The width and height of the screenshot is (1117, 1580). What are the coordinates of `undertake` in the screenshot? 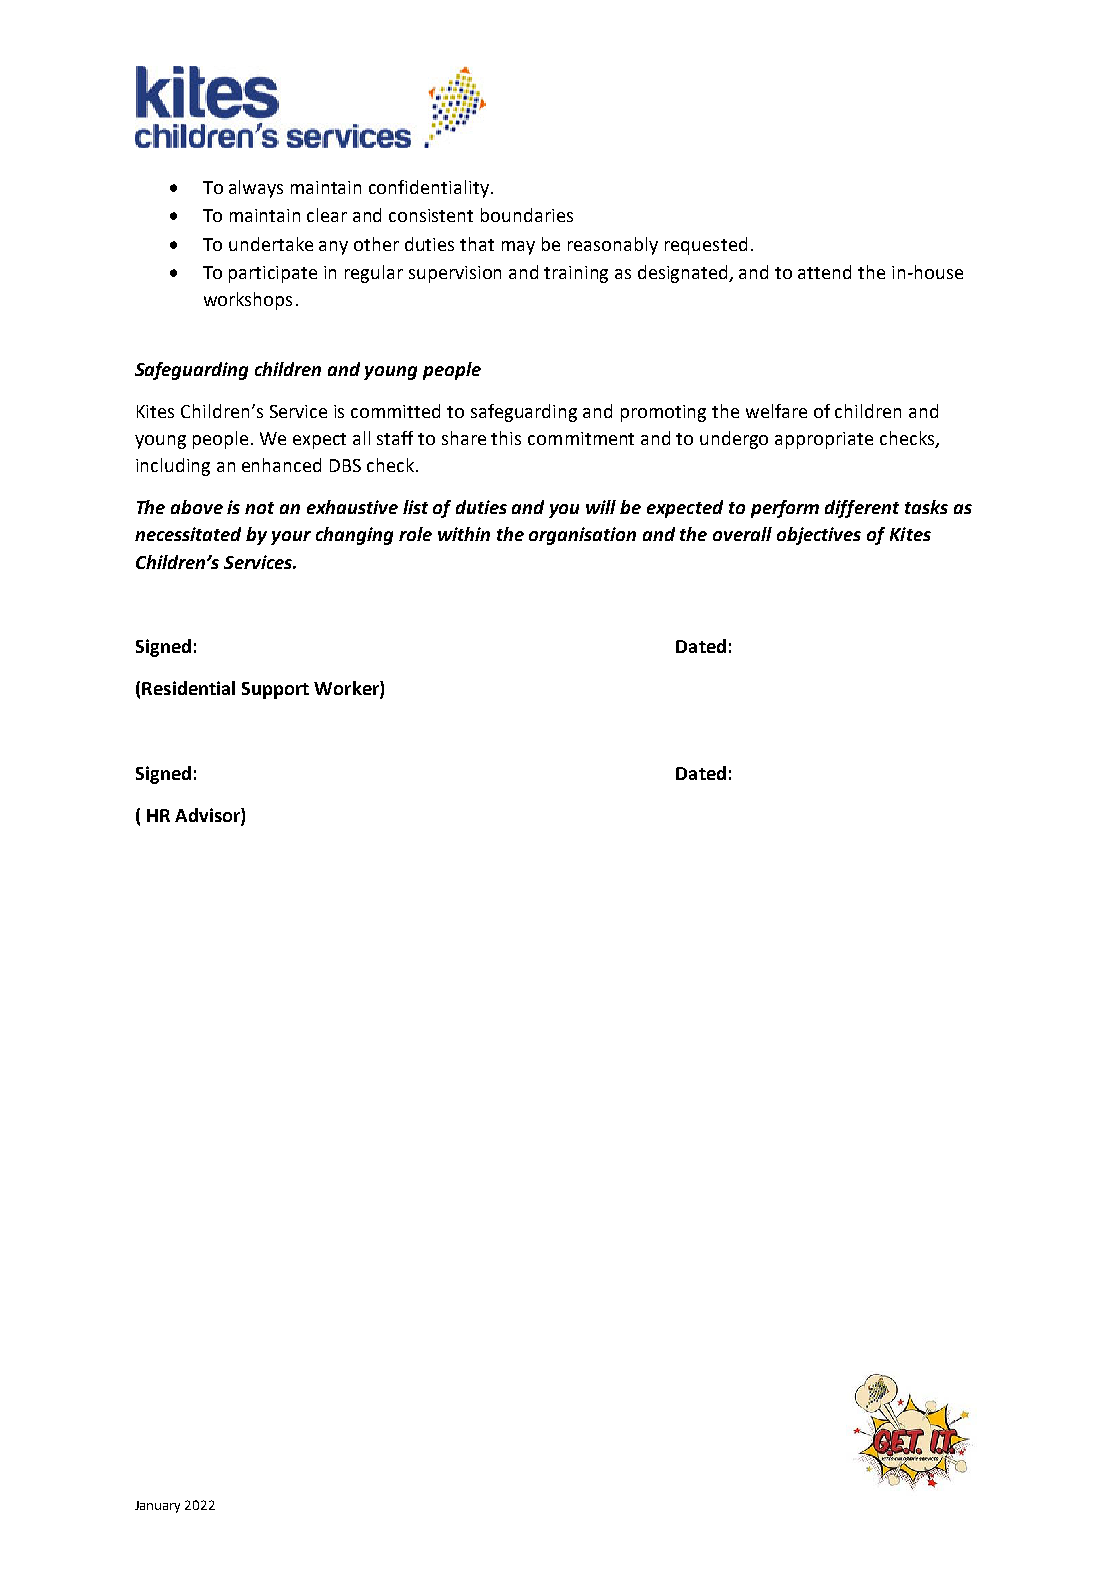 It's located at (271, 244).
